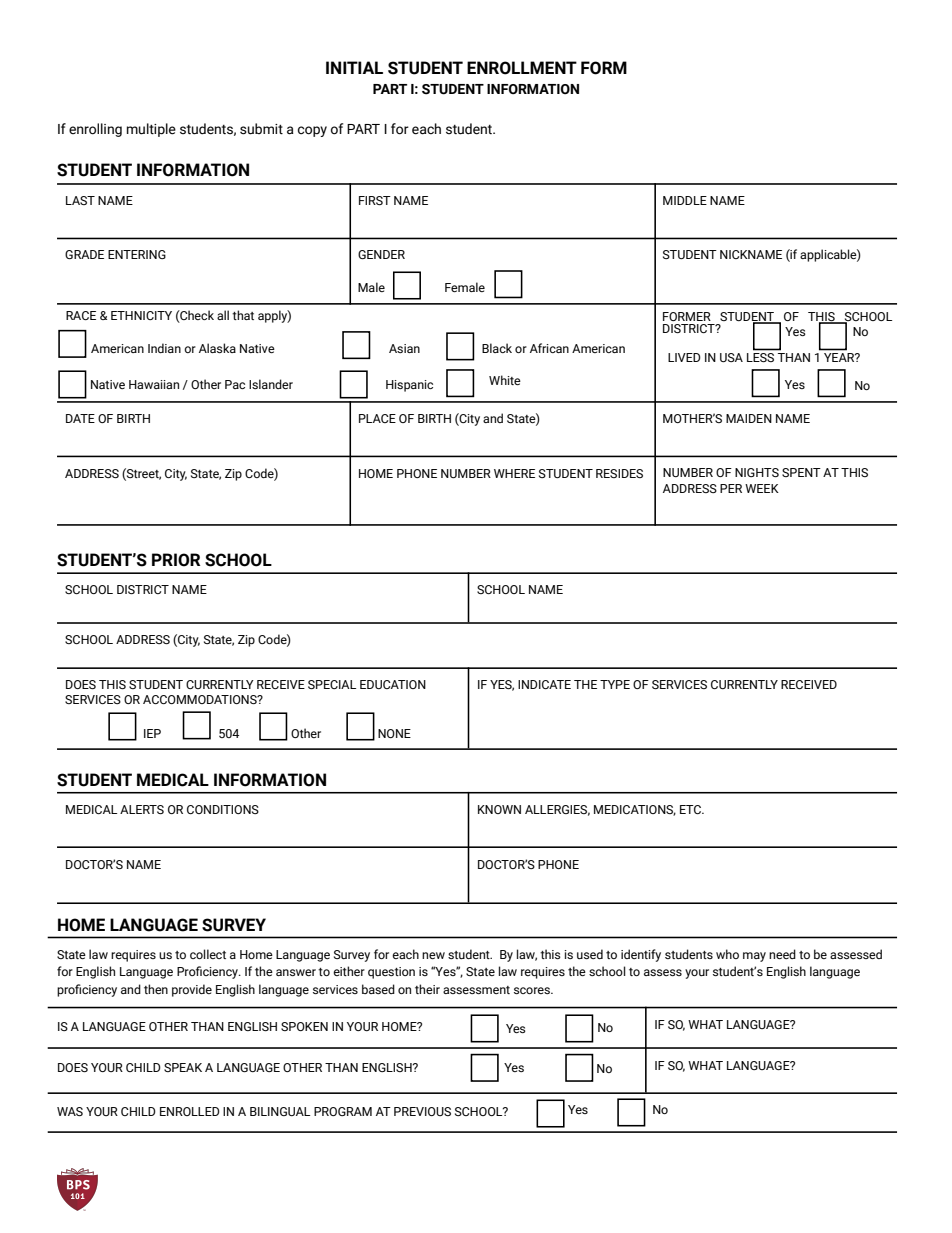  I want to click on multiple, so click(151, 130).
